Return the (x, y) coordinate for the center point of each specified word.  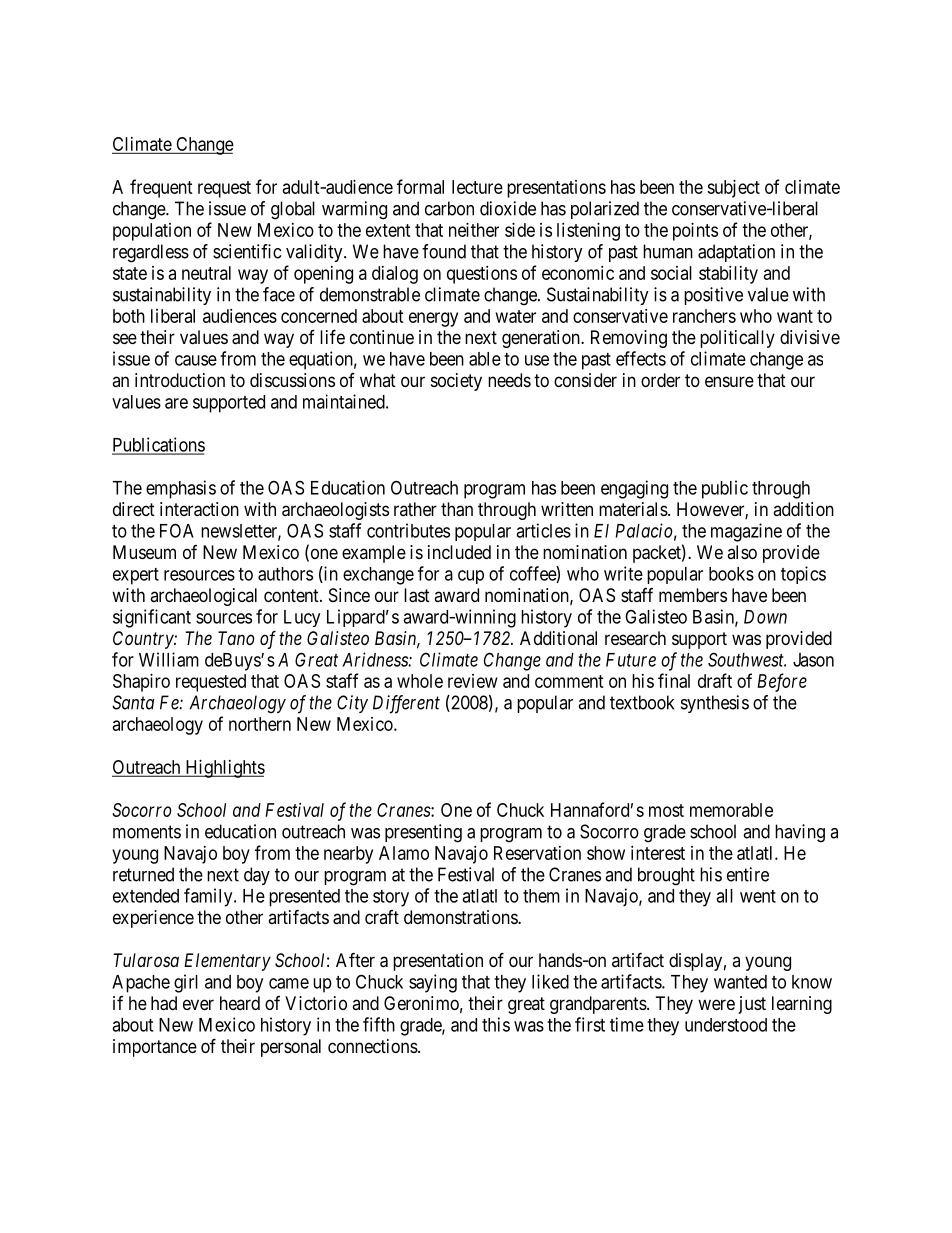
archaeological (203, 597)
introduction (180, 380)
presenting (423, 833)
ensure (729, 381)
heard (240, 1003)
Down (765, 617)
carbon (449, 208)
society (456, 382)
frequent (161, 188)
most (666, 810)
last (417, 595)
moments (147, 832)
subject (733, 189)
